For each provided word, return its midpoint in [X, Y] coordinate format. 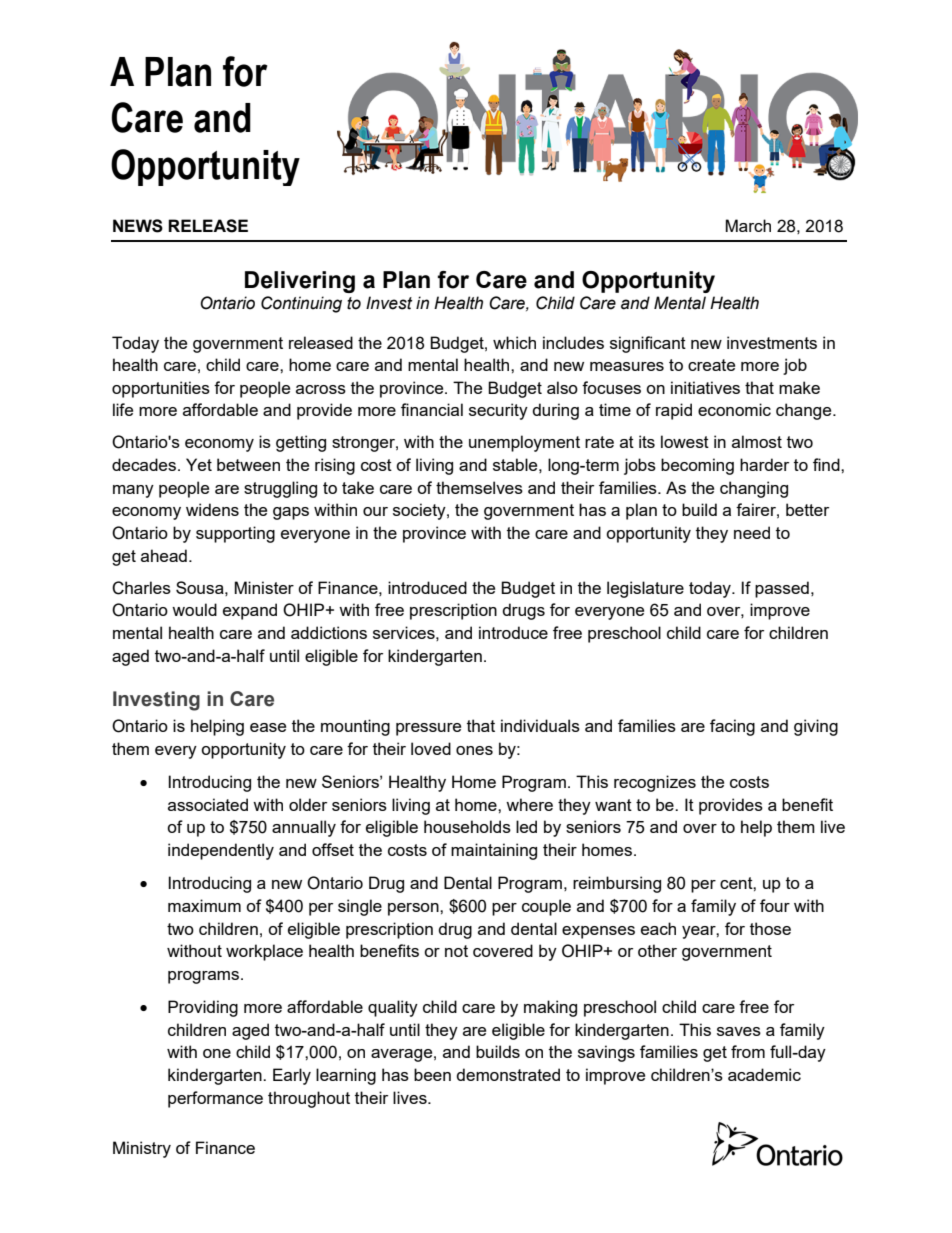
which [514, 342]
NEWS [138, 226]
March [748, 225]
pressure [428, 729]
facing [732, 727]
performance [215, 1099]
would [194, 609]
